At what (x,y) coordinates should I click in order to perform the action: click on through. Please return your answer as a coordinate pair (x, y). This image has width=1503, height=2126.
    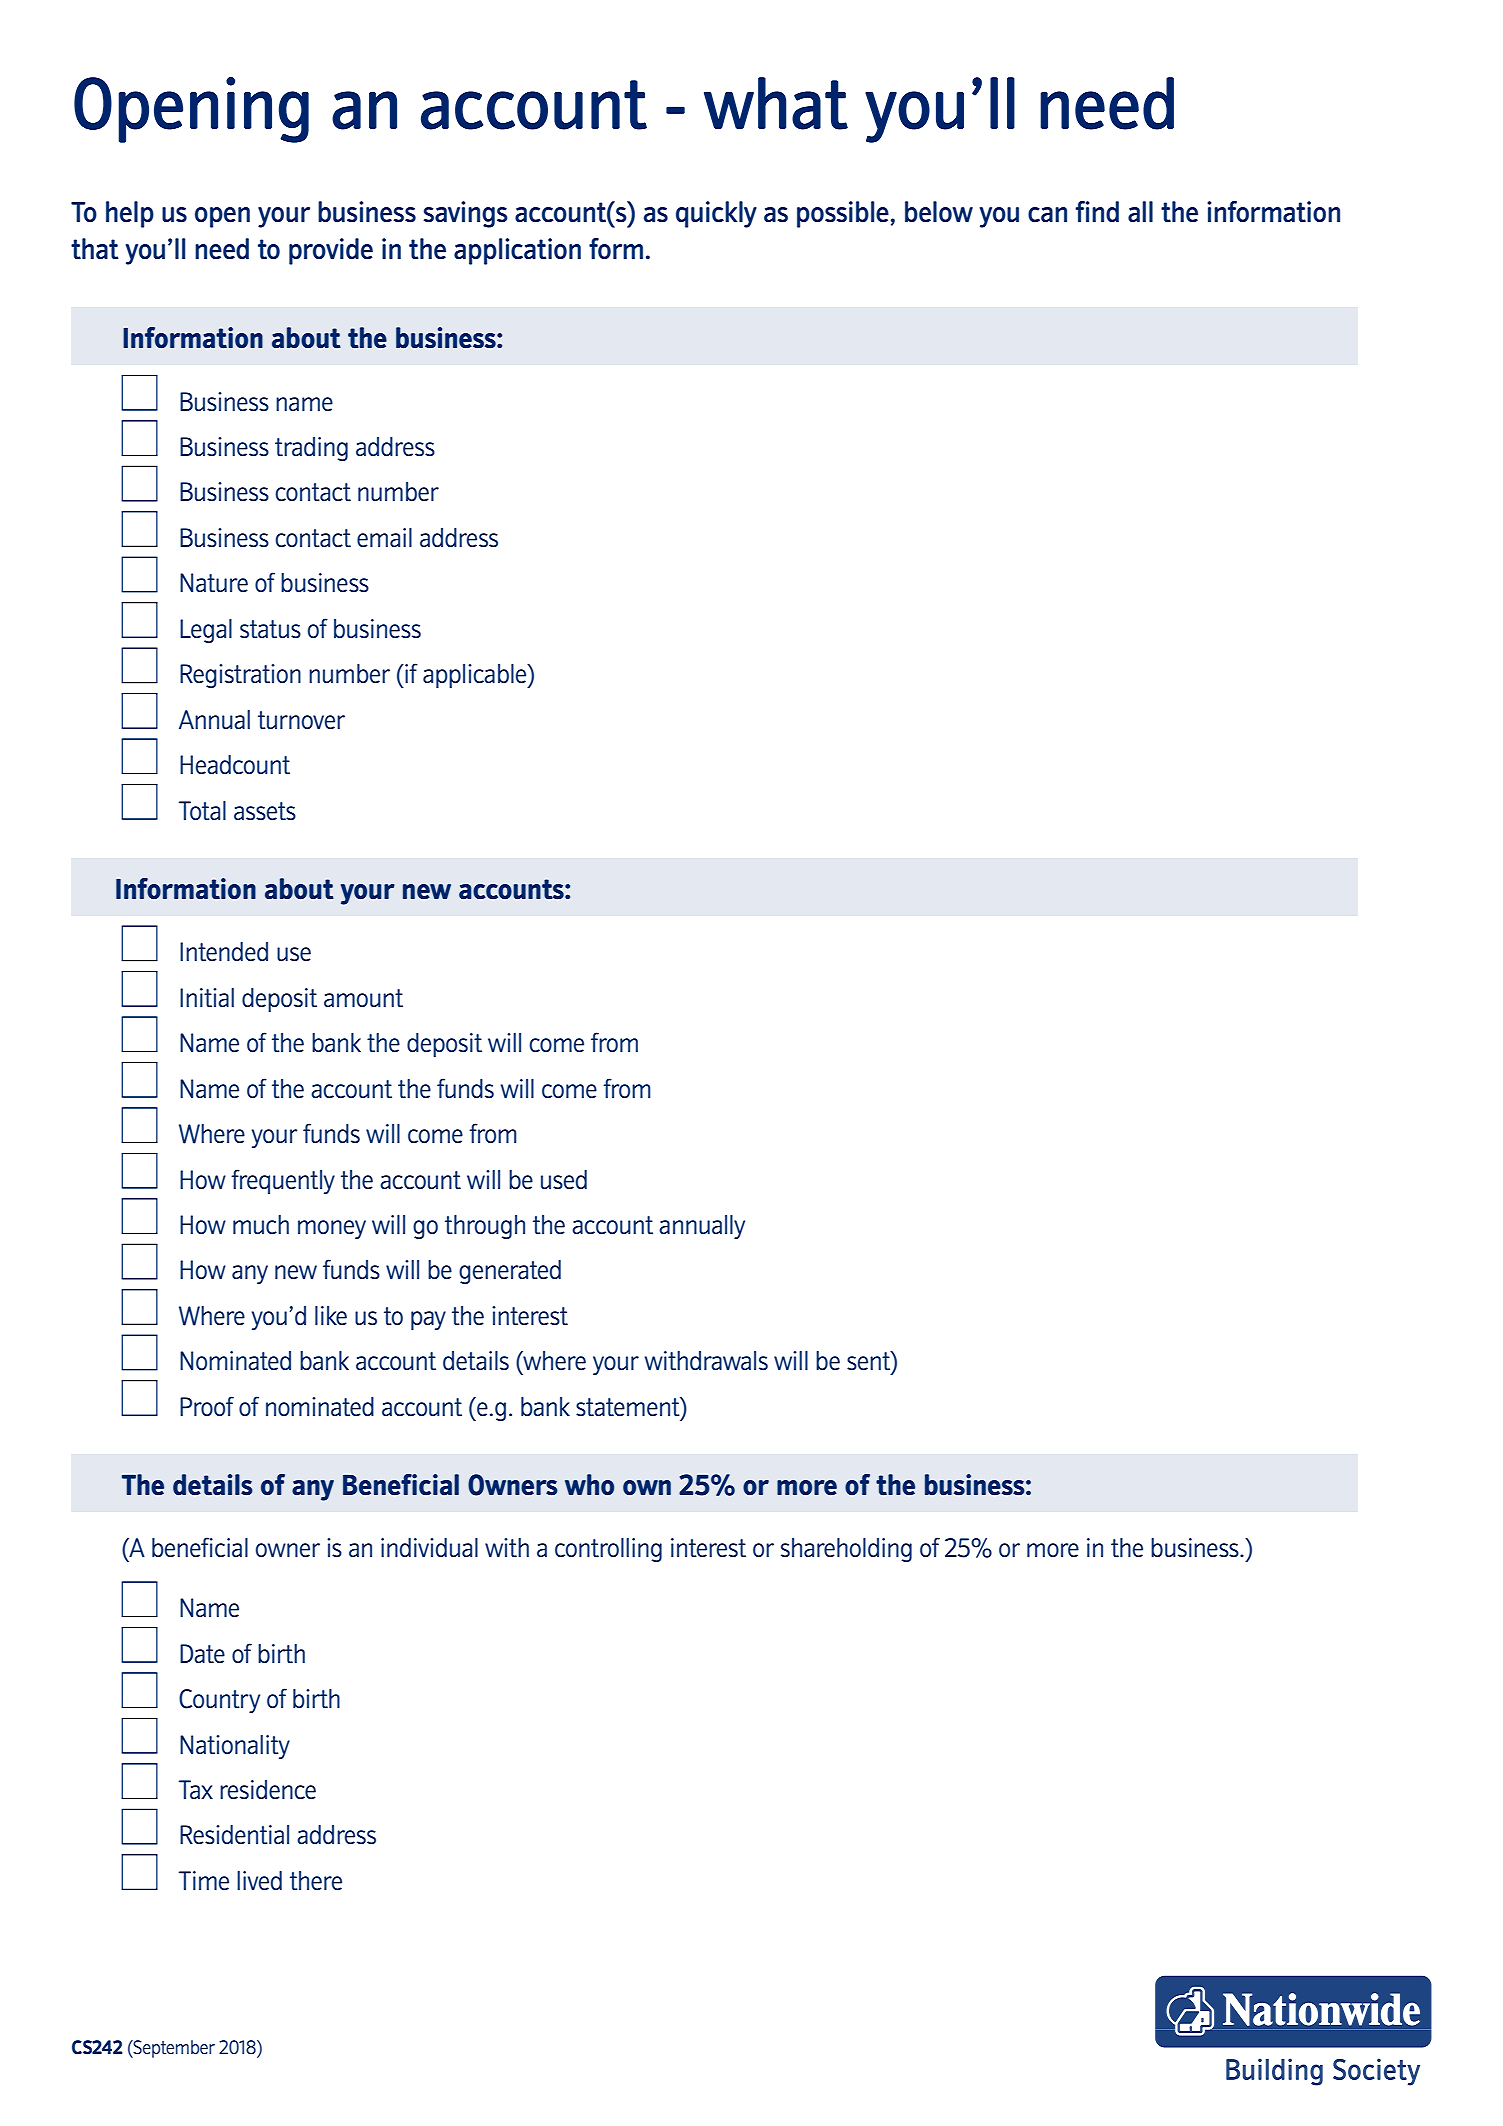
    Looking at the image, I should click on (485, 1227).
